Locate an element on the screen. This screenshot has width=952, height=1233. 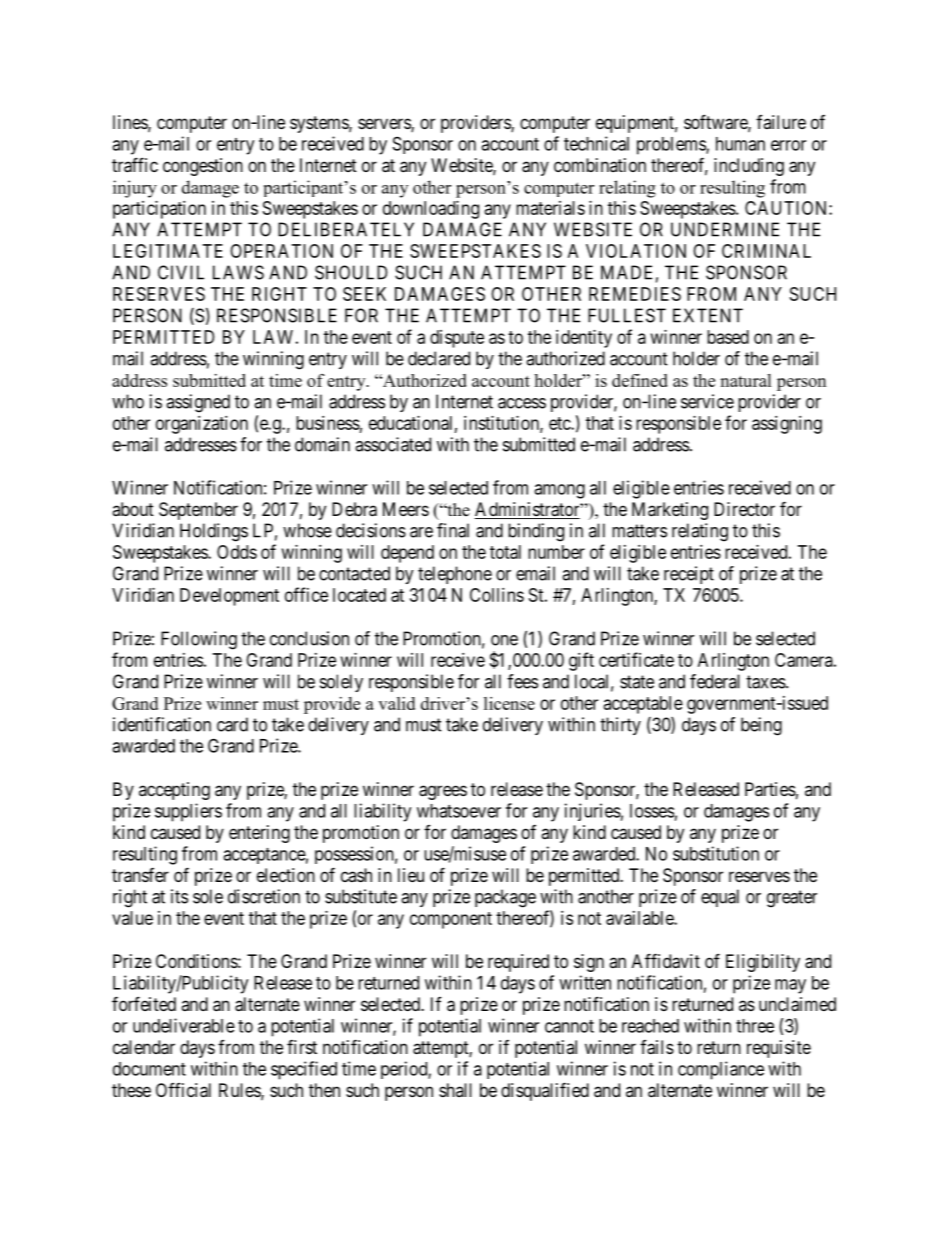
human is located at coordinates (740, 144).
